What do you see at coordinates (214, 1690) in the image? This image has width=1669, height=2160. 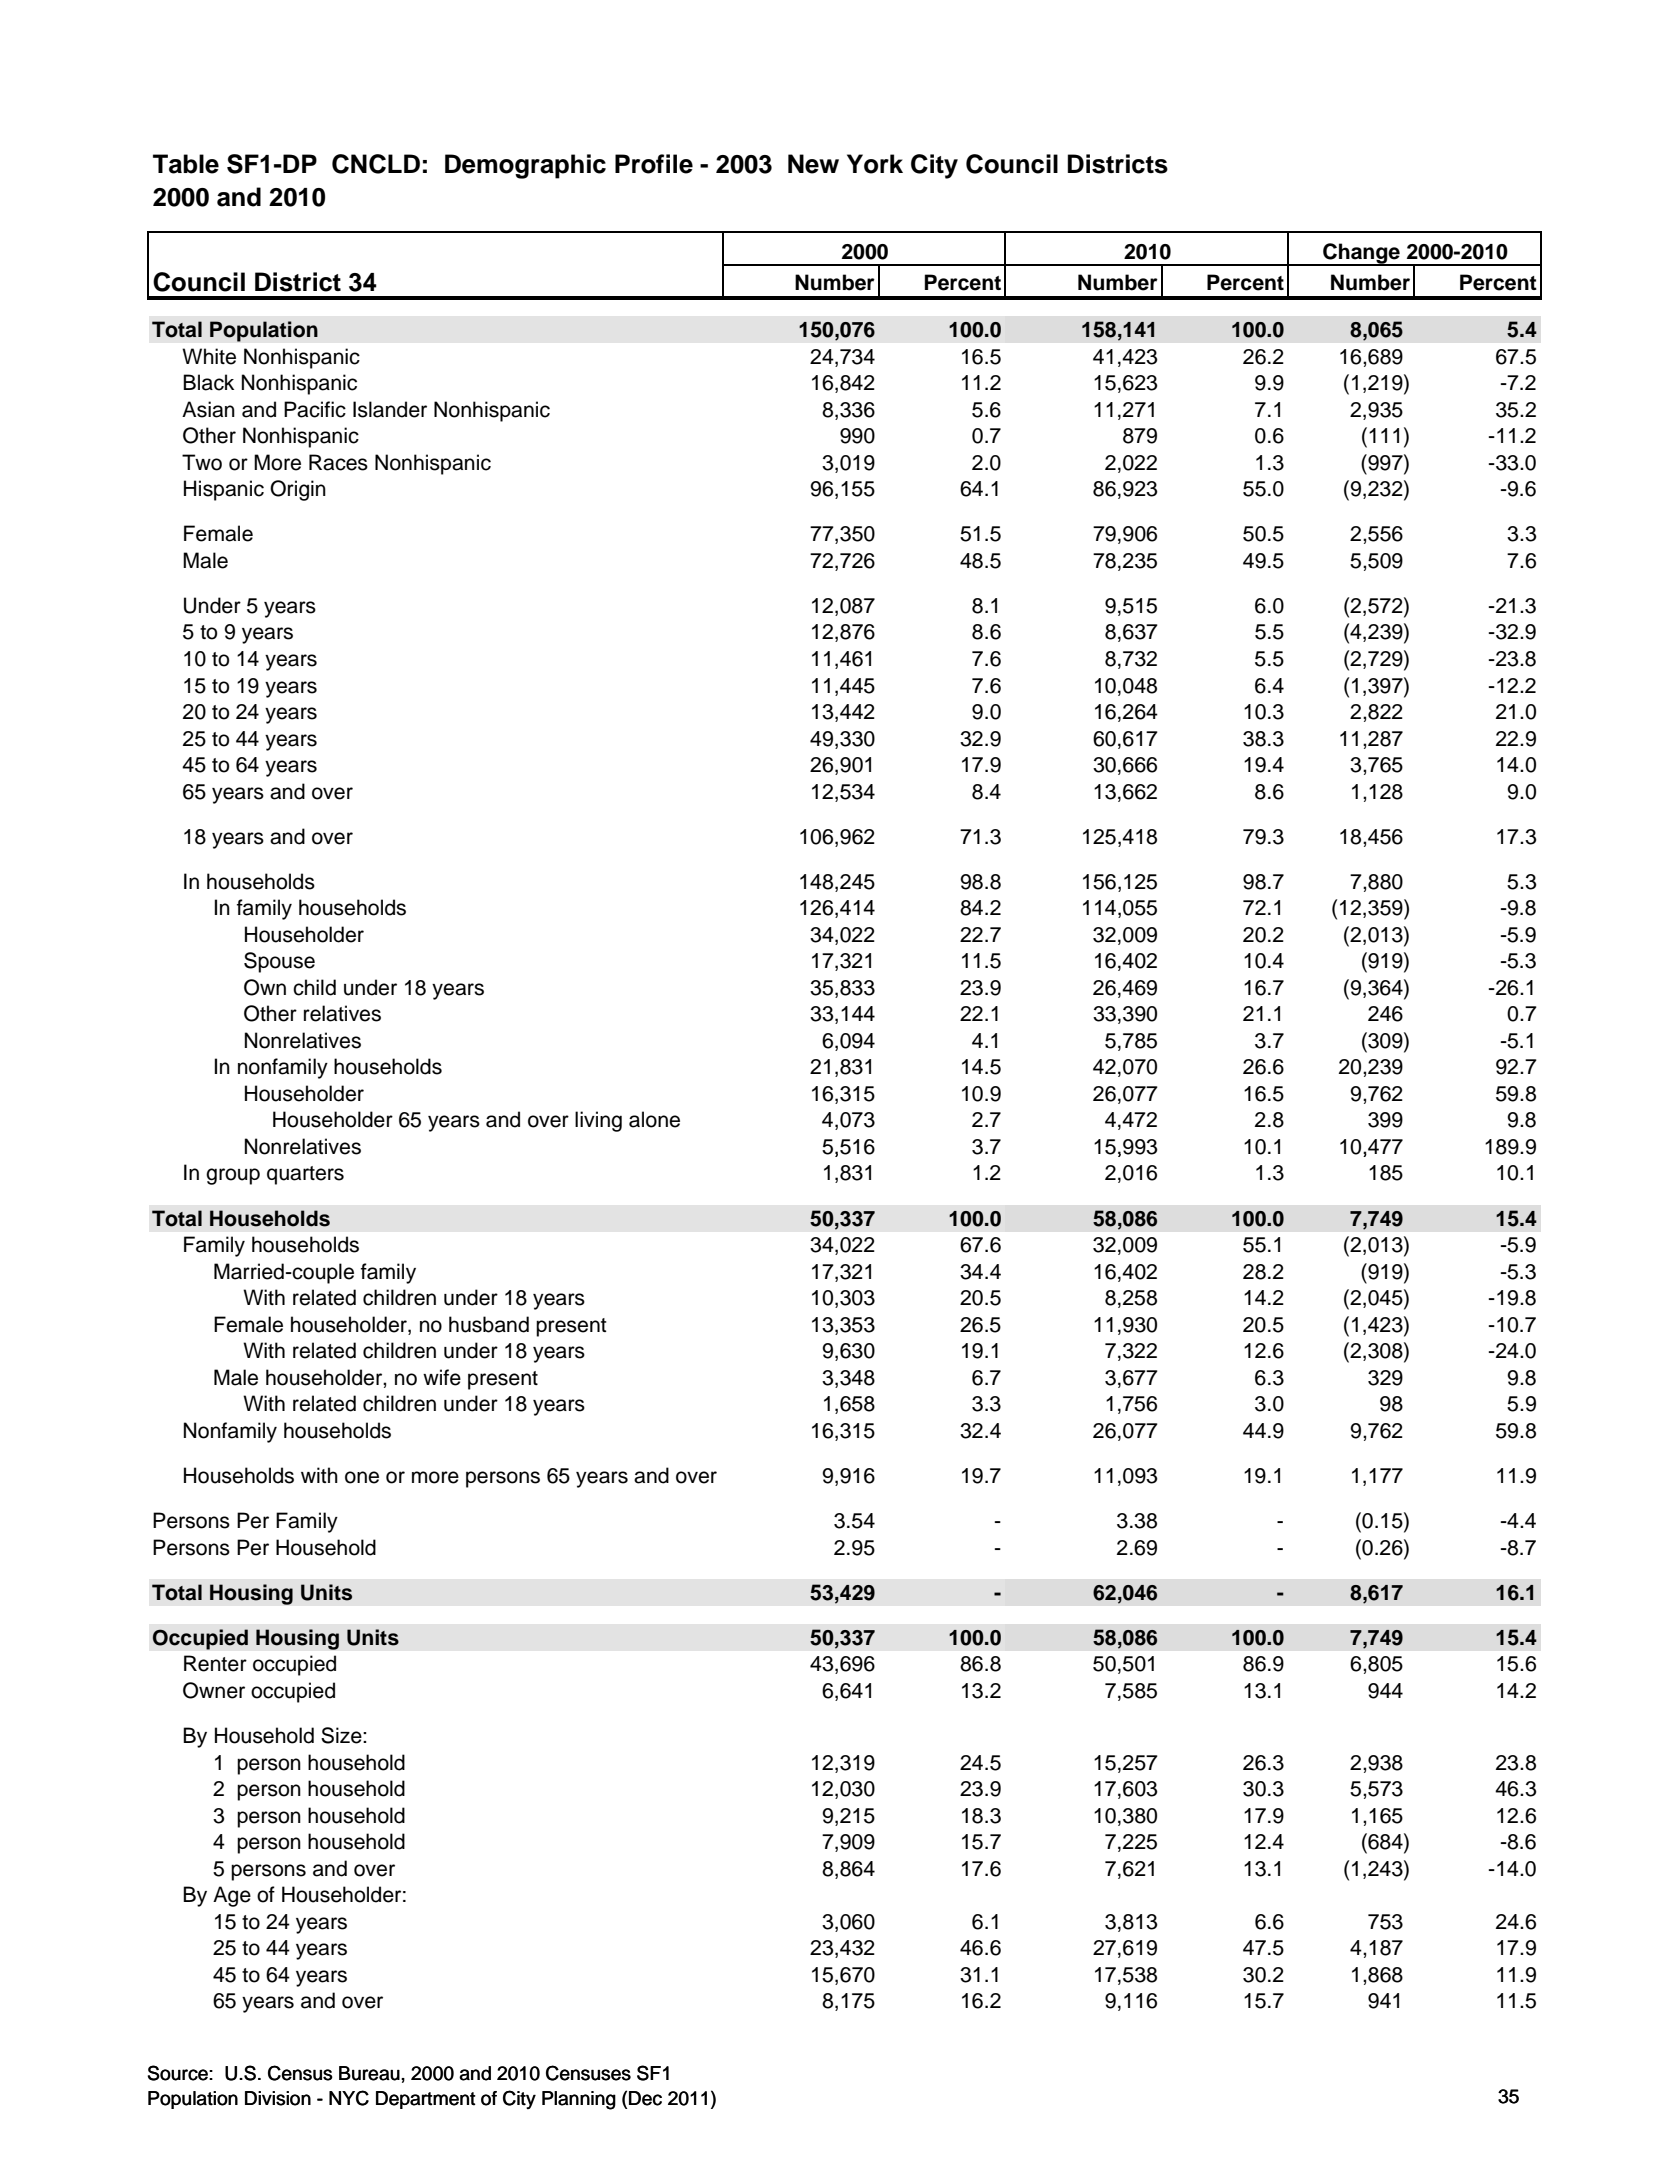 I see `Owner` at bounding box center [214, 1690].
